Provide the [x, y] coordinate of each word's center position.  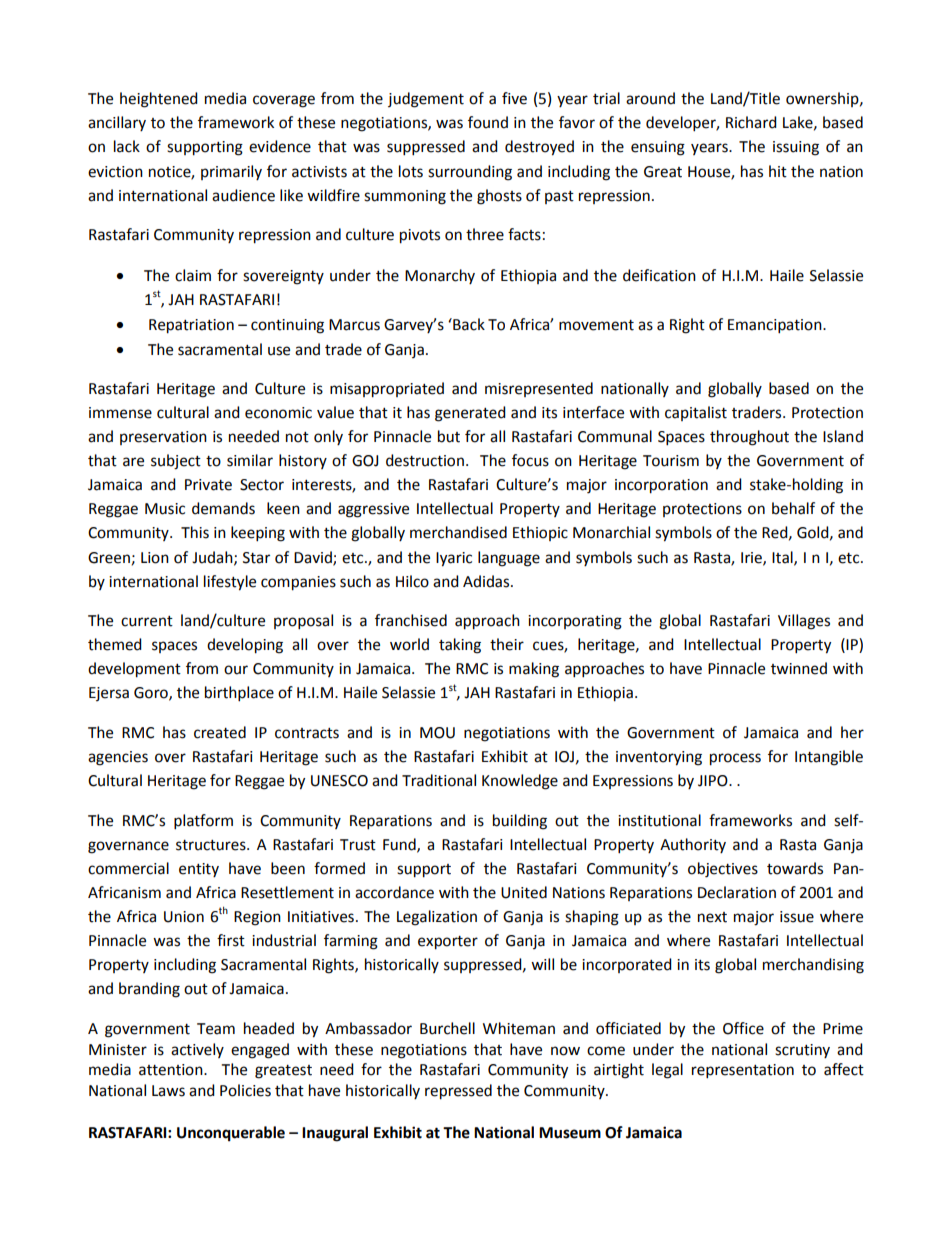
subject [176, 462]
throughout [749, 438]
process [735, 759]
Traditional [439, 780]
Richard [751, 122]
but [449, 436]
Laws [168, 1091]
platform [203, 822]
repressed [458, 1092]
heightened [159, 100]
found [488, 122]
